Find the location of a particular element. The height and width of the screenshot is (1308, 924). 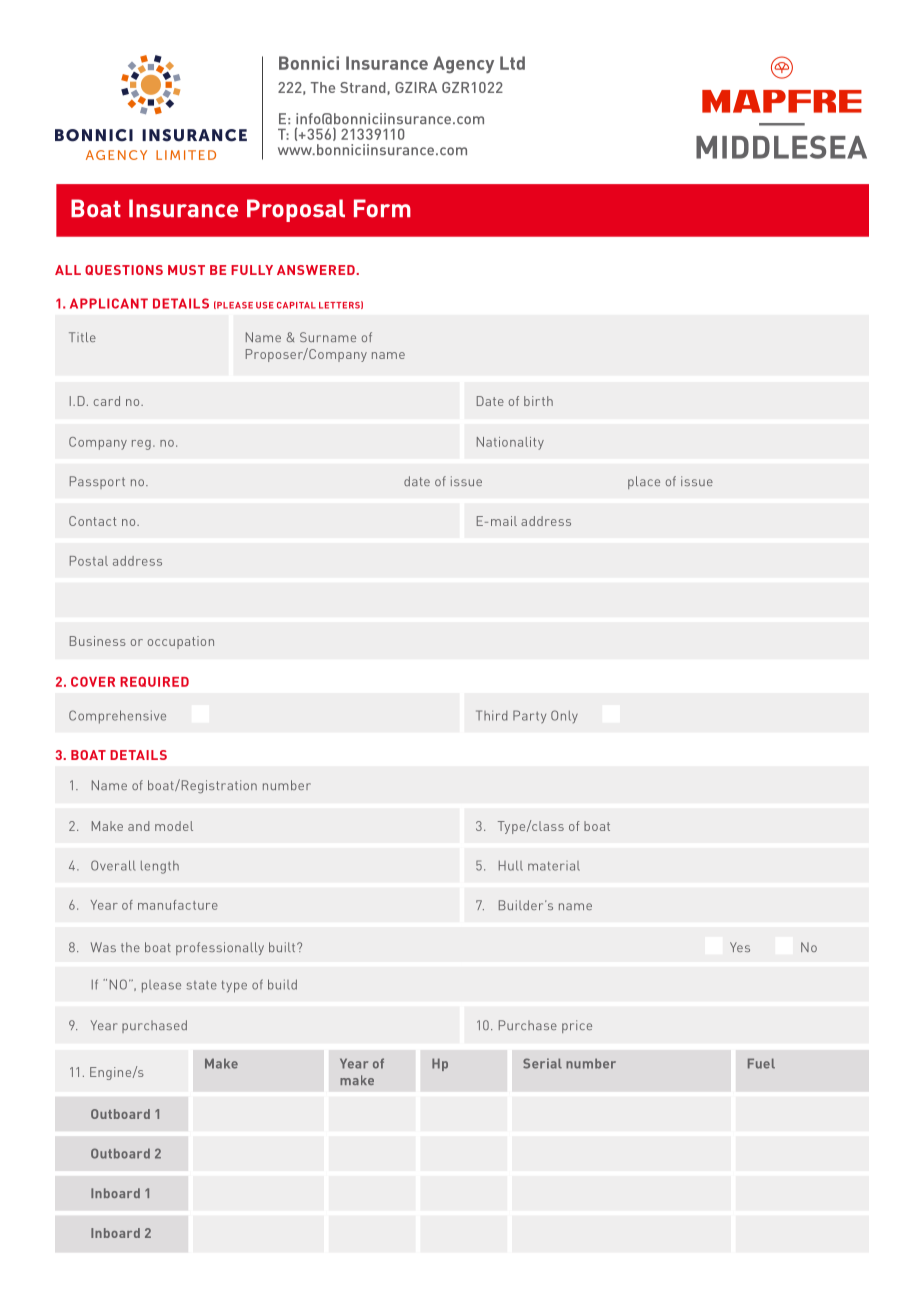

Agency is located at coordinates (463, 65).
